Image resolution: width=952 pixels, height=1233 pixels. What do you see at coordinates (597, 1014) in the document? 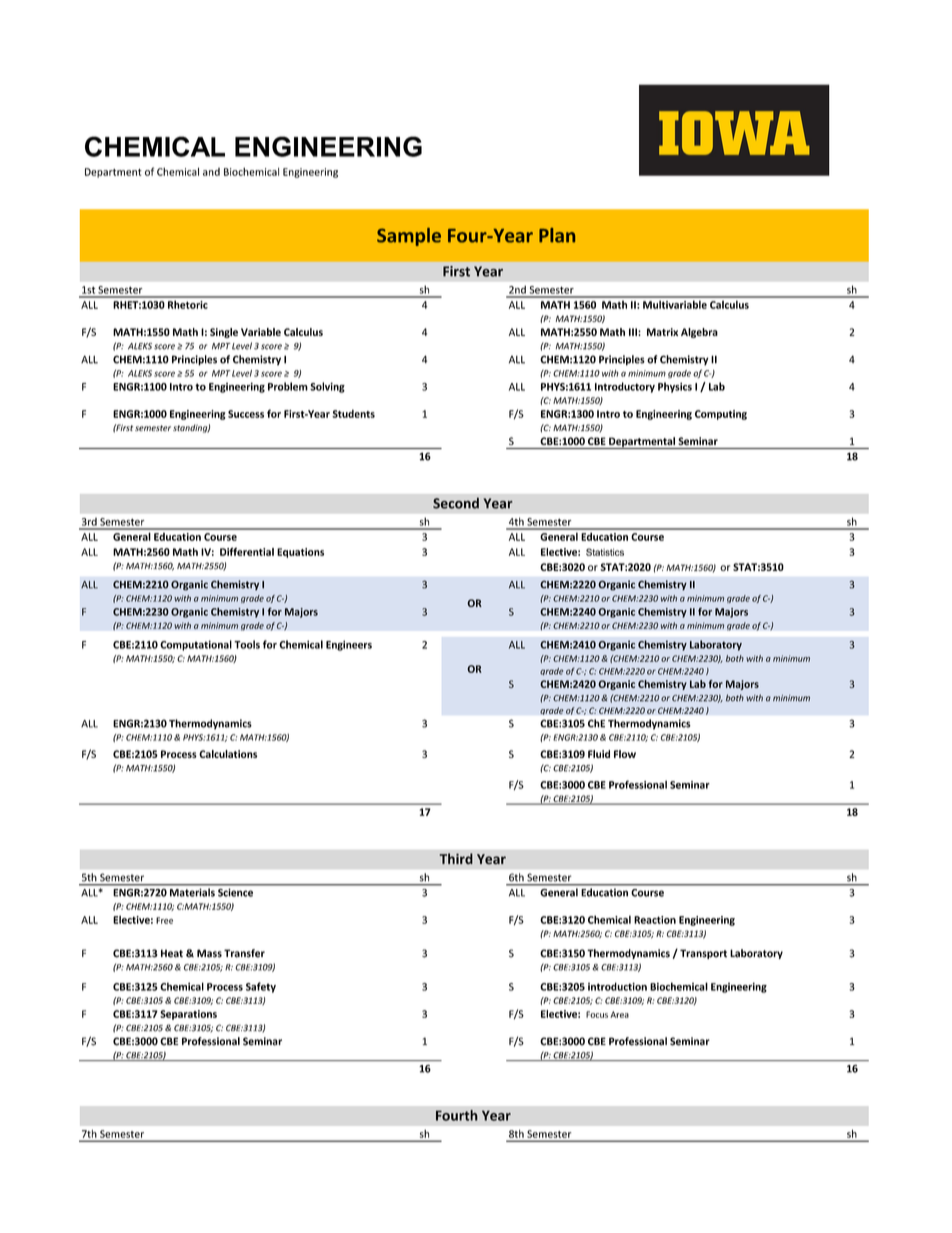
I see `Focus` at bounding box center [597, 1014].
